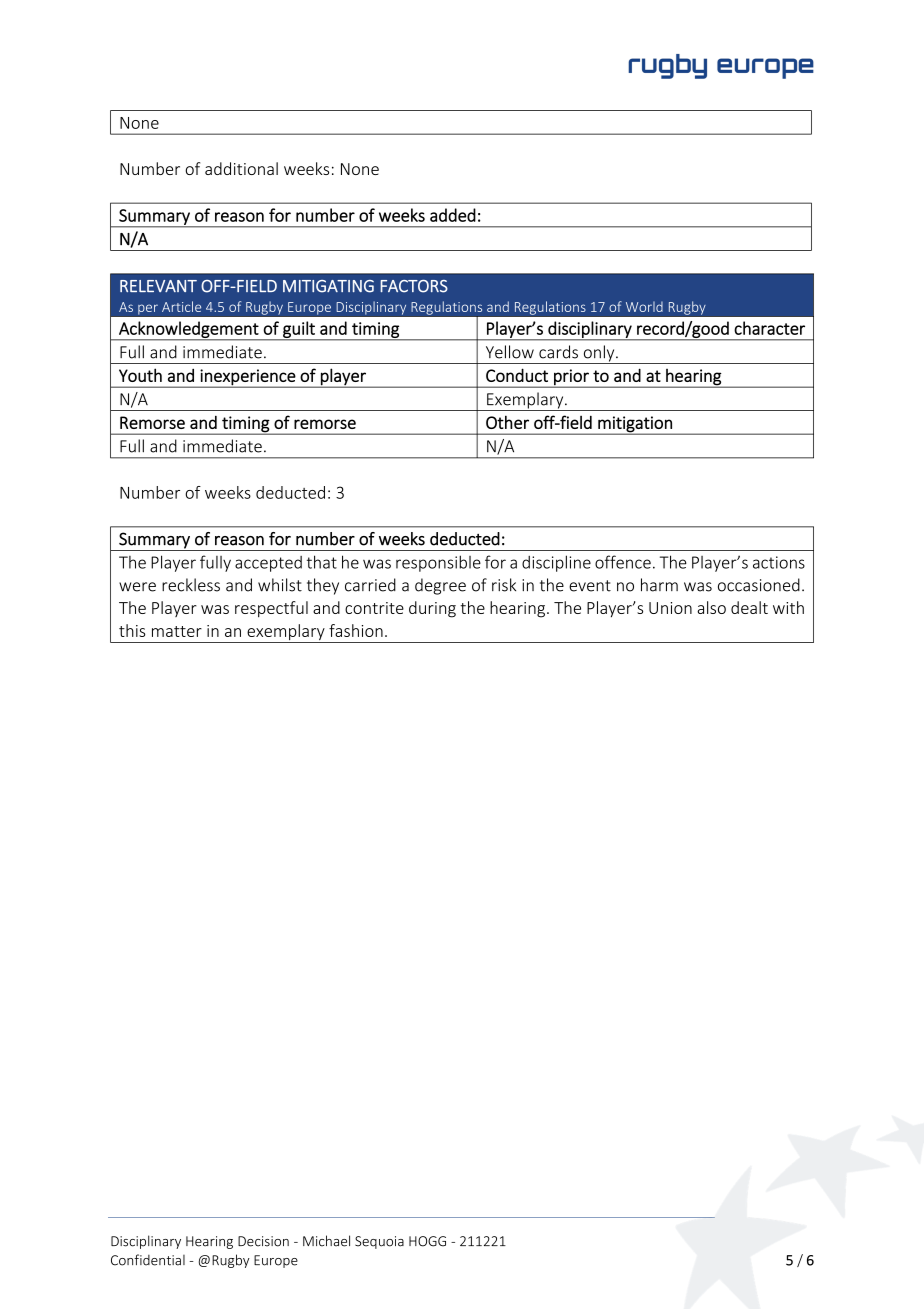 This screenshot has width=924, height=1309. I want to click on also, so click(711, 607).
